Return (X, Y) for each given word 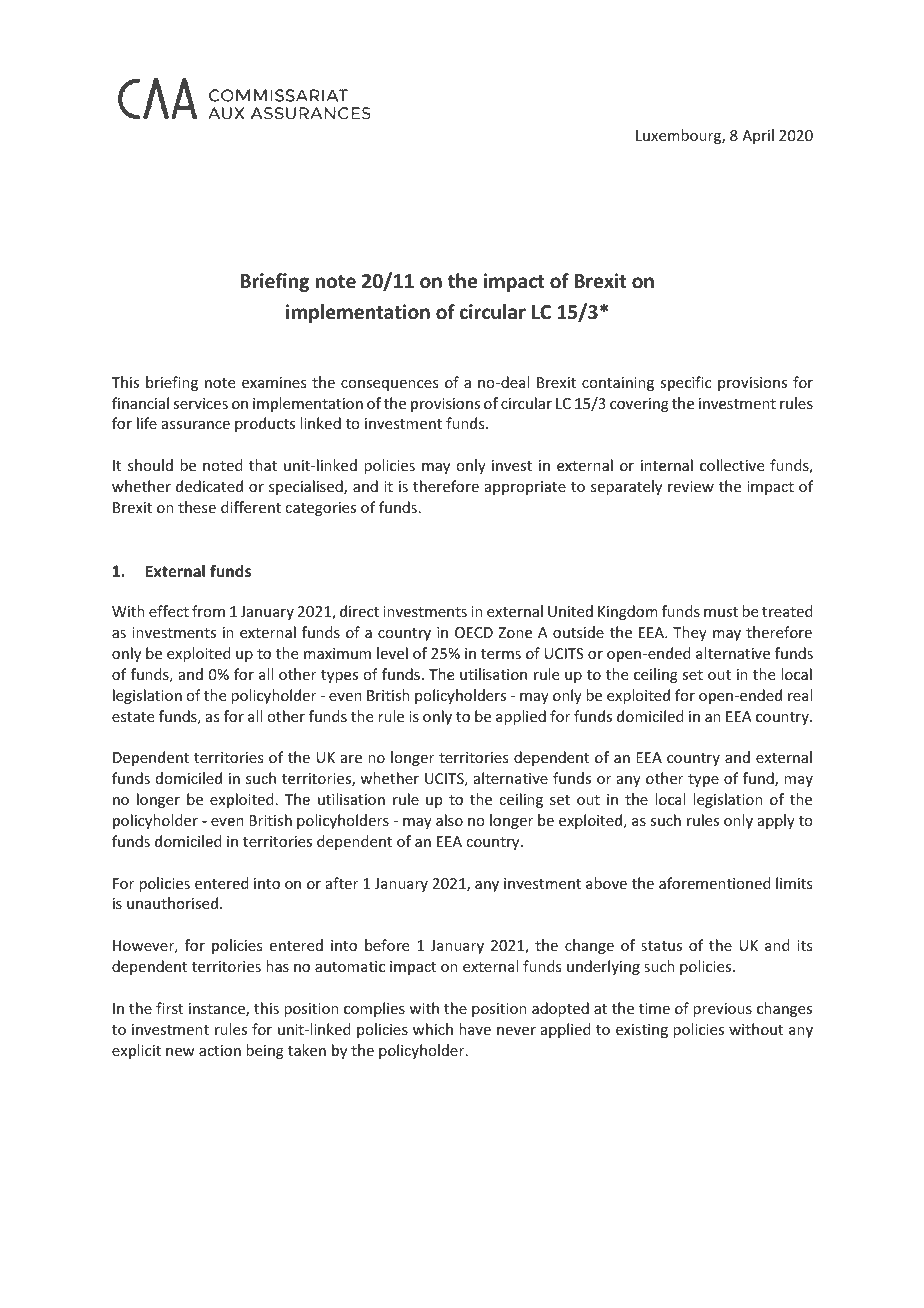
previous (722, 1010)
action (220, 1050)
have (475, 1029)
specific (685, 383)
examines (274, 382)
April (758, 136)
